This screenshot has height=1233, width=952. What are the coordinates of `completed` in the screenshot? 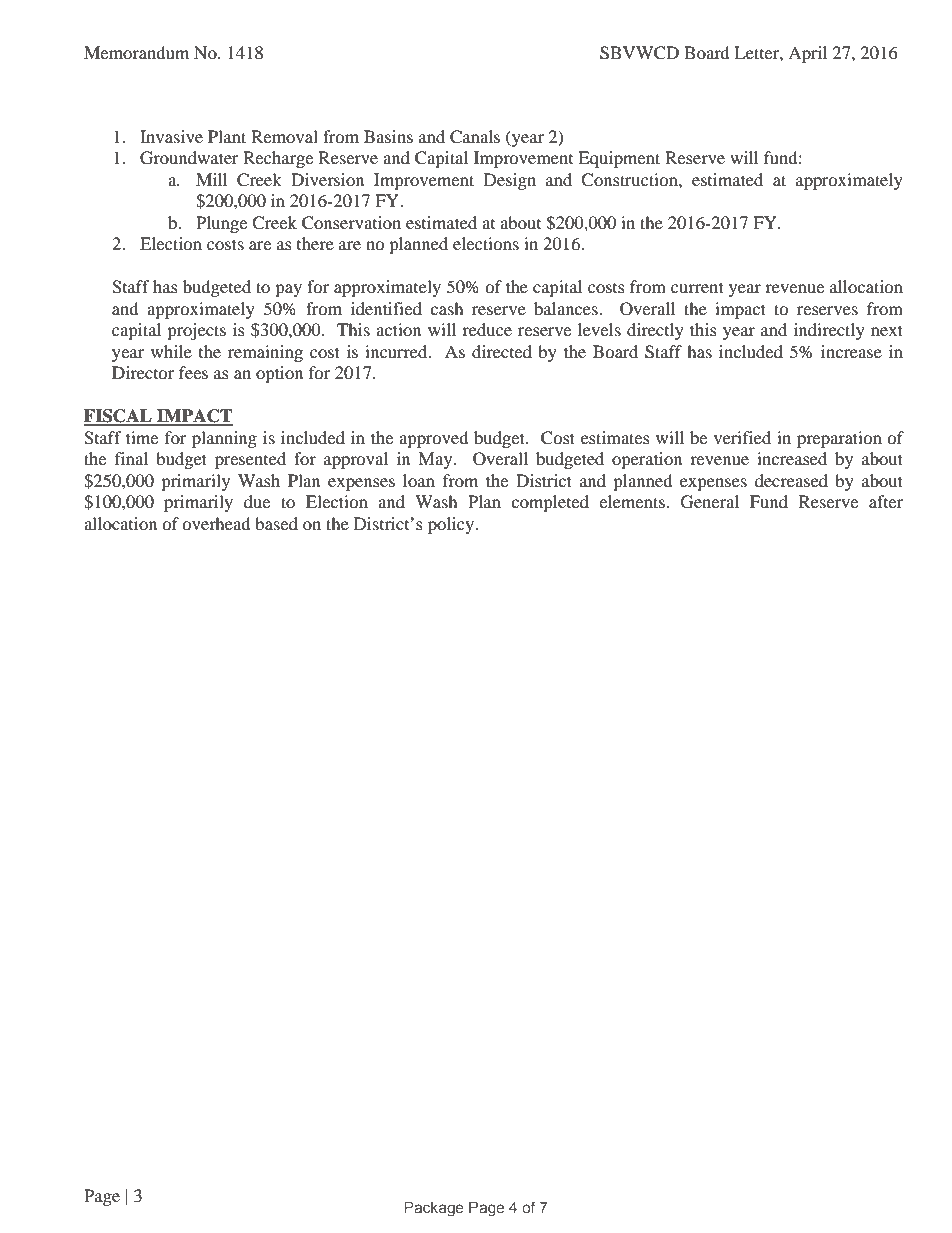 It's located at (550, 503).
